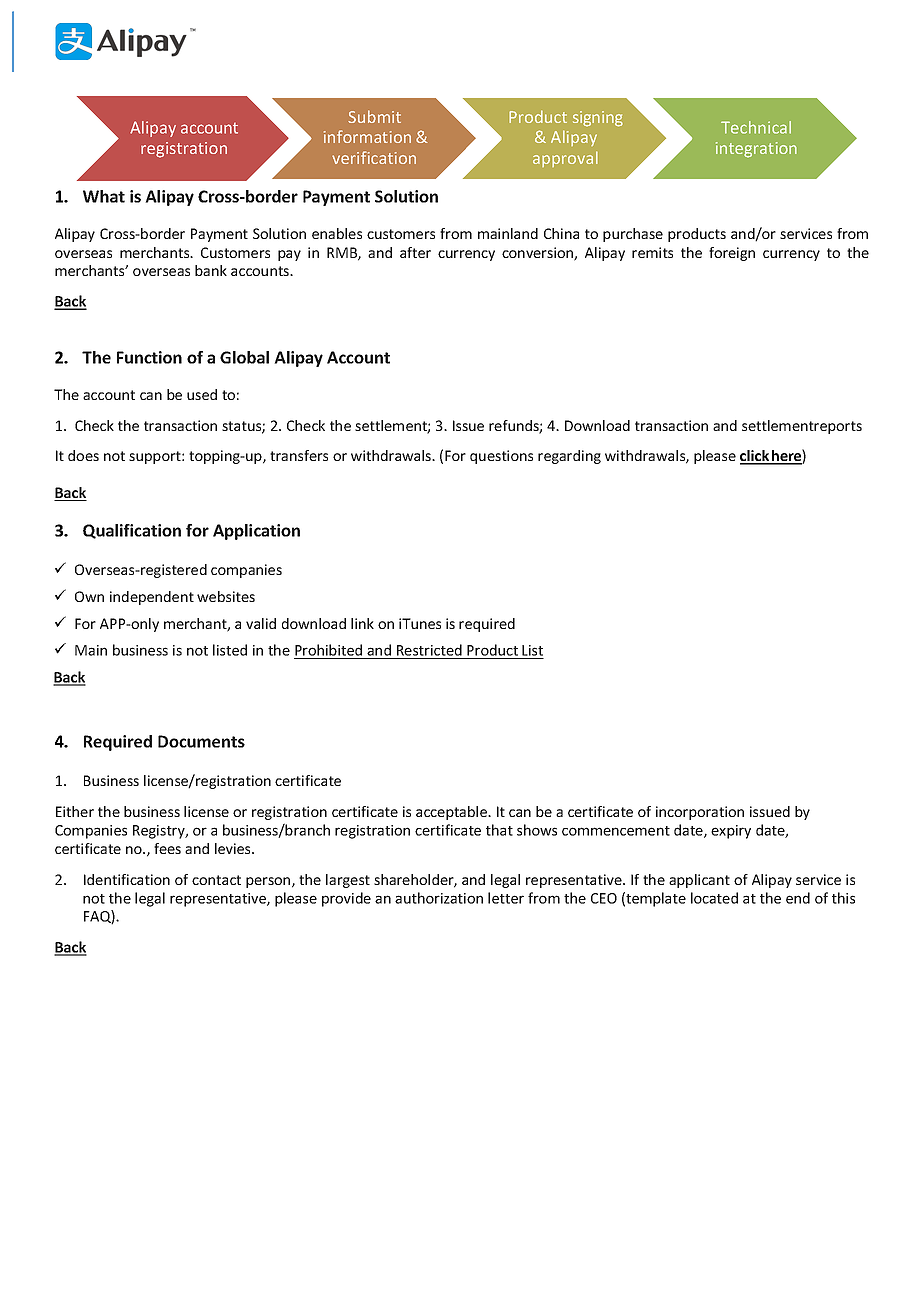 The height and width of the image is (1307, 924). I want to click on authorization, so click(439, 898).
